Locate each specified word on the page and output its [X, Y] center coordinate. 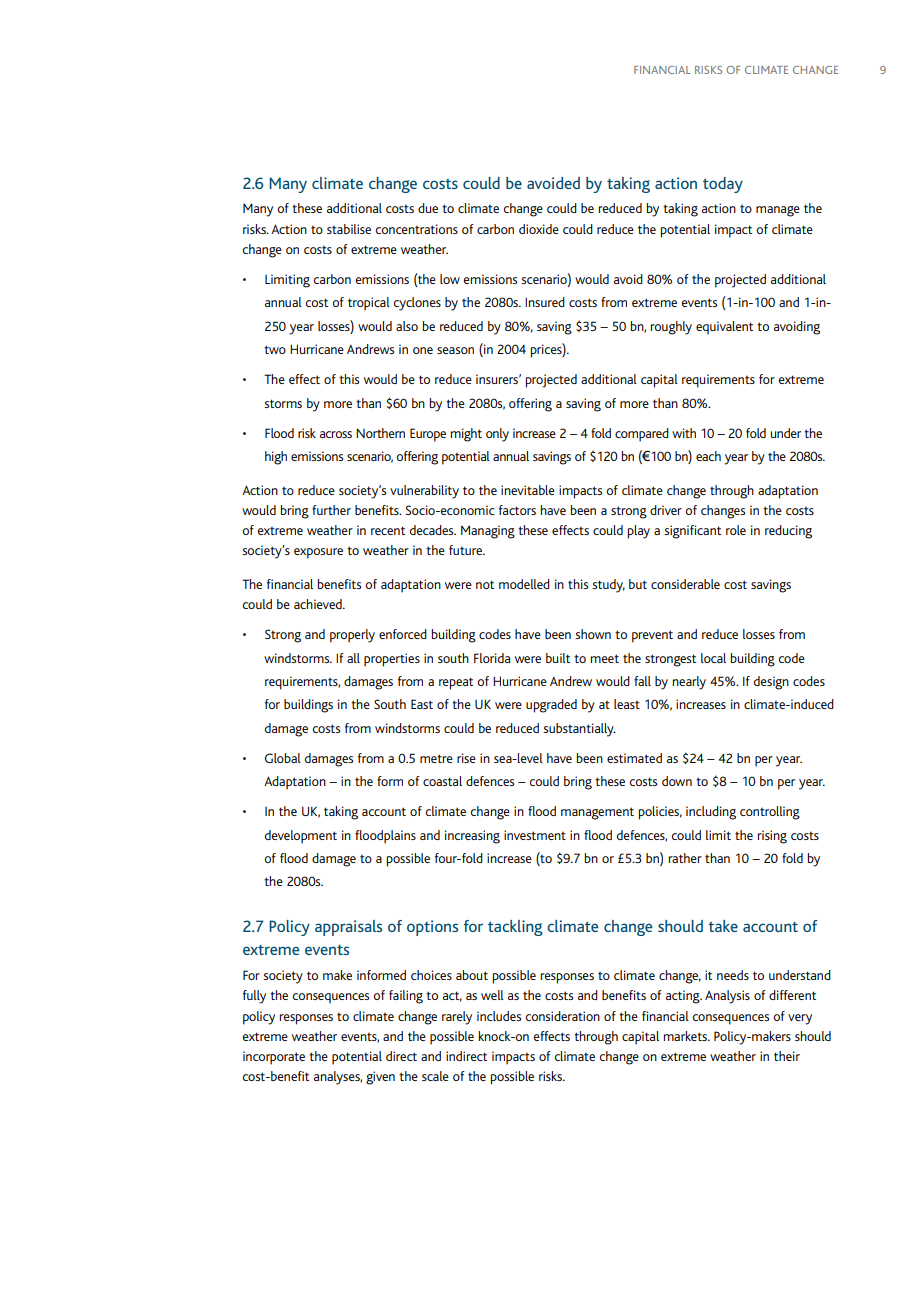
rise [466, 758]
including [711, 813]
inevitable [528, 490]
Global [283, 758]
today [723, 185]
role [736, 530]
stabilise [349, 229]
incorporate [274, 1058]
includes [499, 1016]
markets [686, 1036]
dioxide [539, 229]
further [331, 510]
